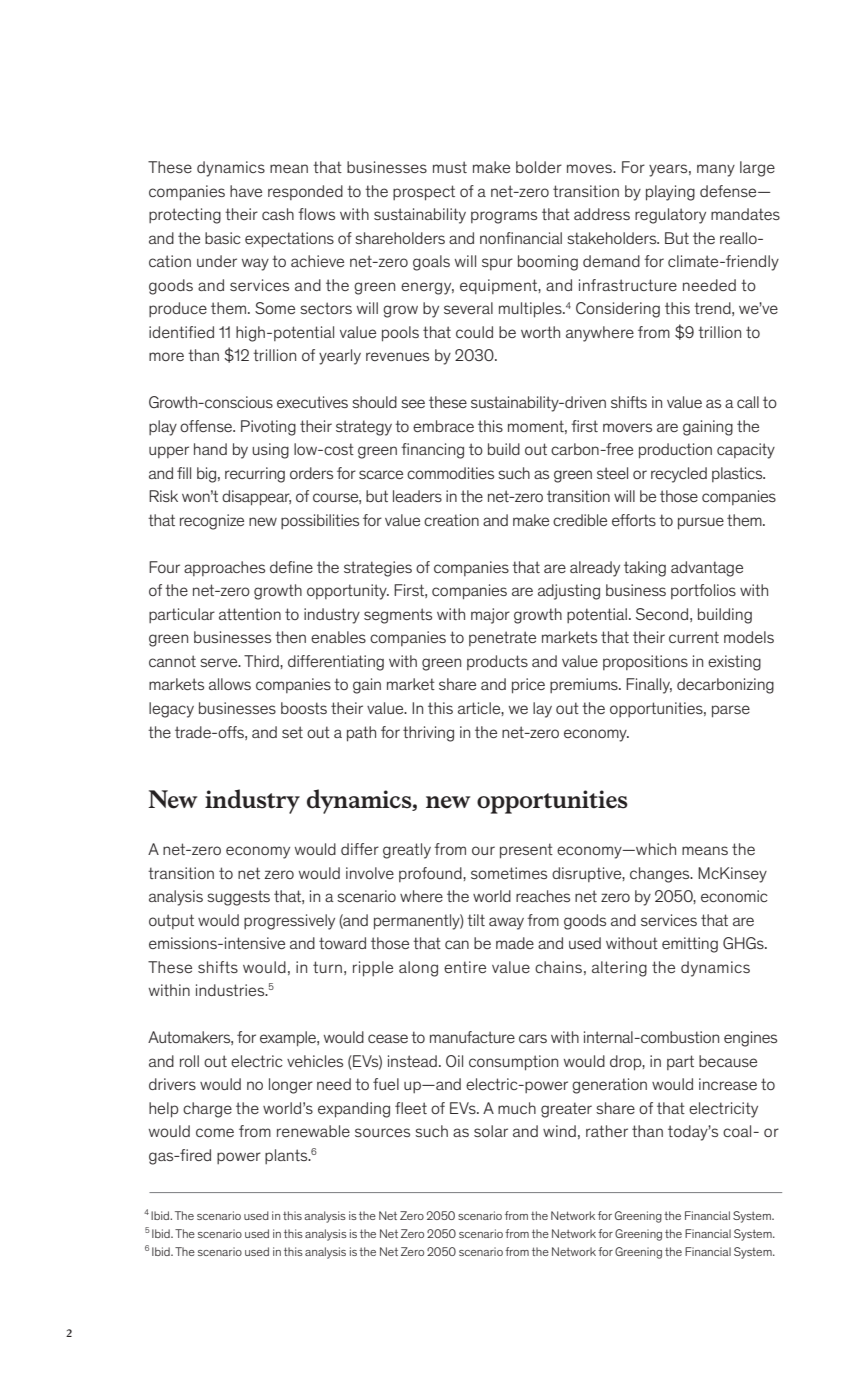 The width and height of the screenshot is (846, 1400). What do you see at coordinates (451, 520) in the screenshot?
I see `creation` at bounding box center [451, 520].
